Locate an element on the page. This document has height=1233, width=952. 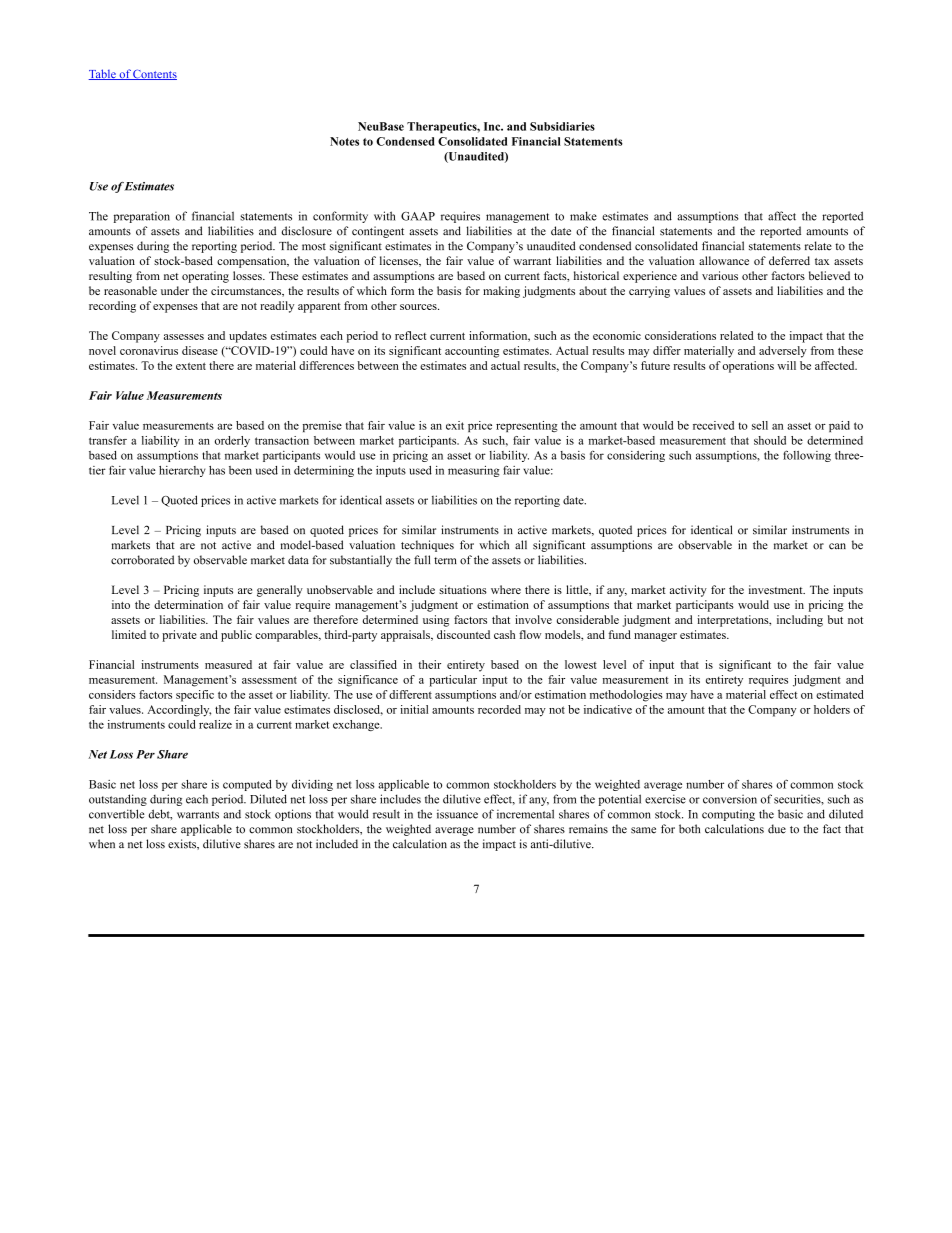
Contents is located at coordinates (154, 74).
